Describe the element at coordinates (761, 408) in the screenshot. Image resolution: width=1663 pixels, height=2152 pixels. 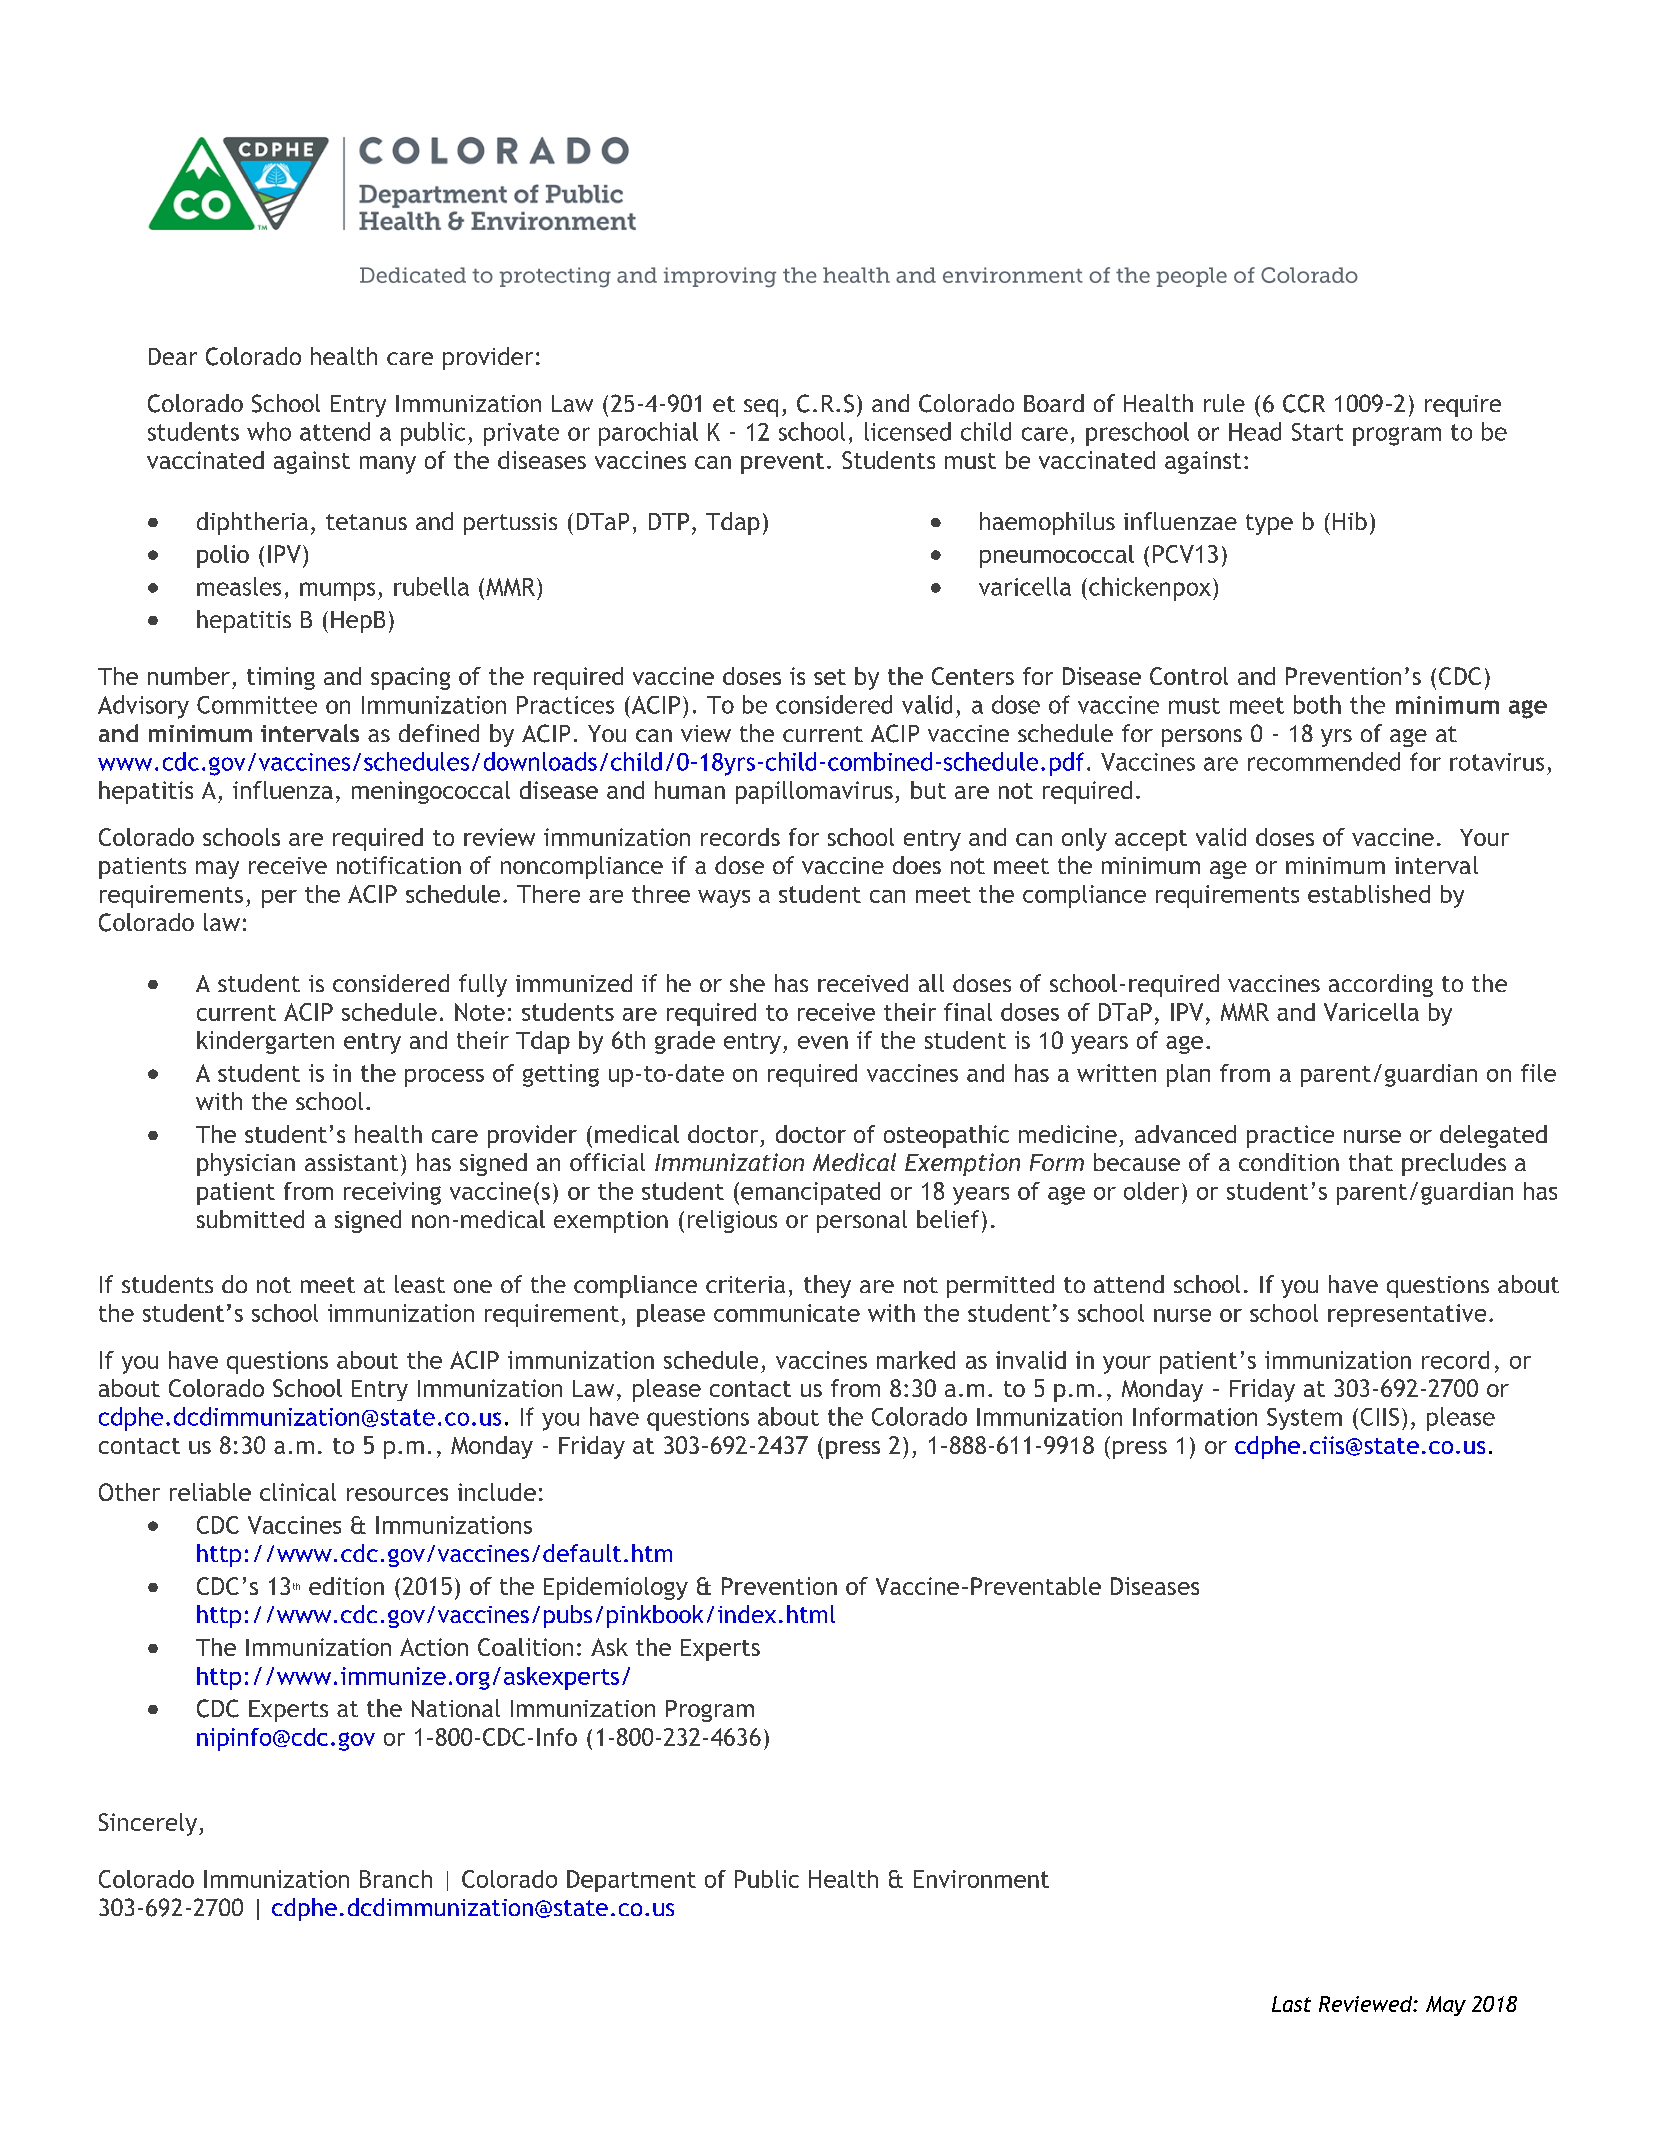
I see `seq` at that location.
